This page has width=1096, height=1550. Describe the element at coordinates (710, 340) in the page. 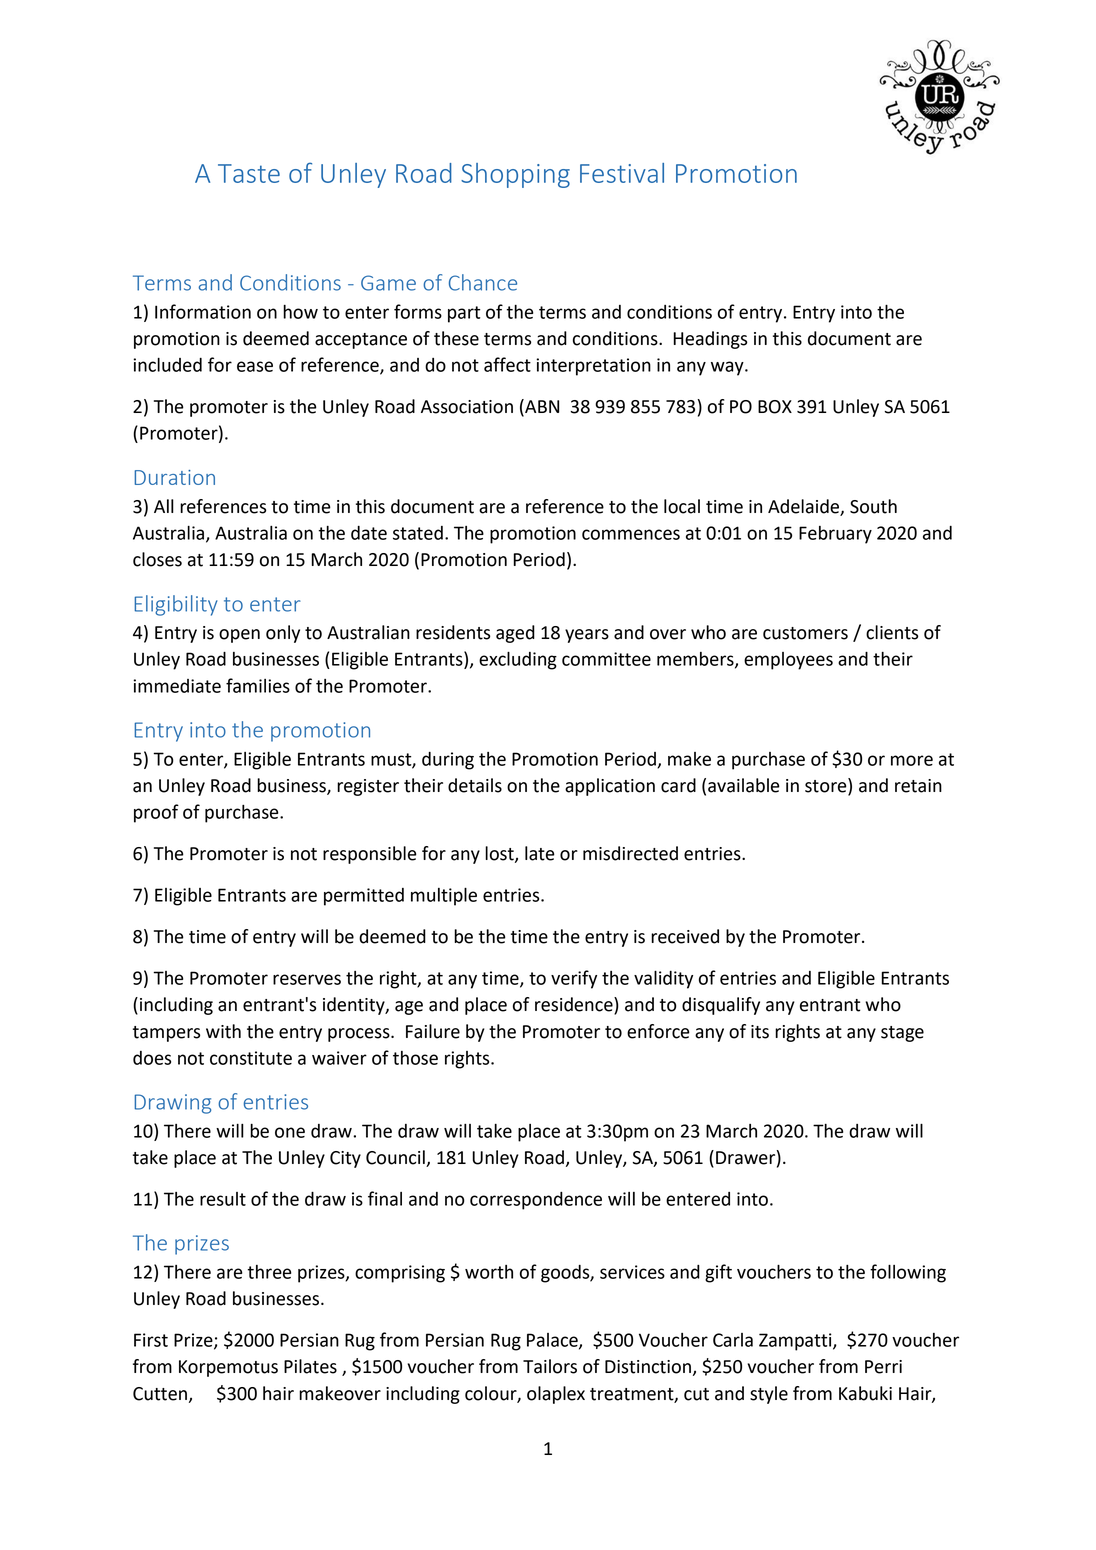

I see `Headings` at that location.
